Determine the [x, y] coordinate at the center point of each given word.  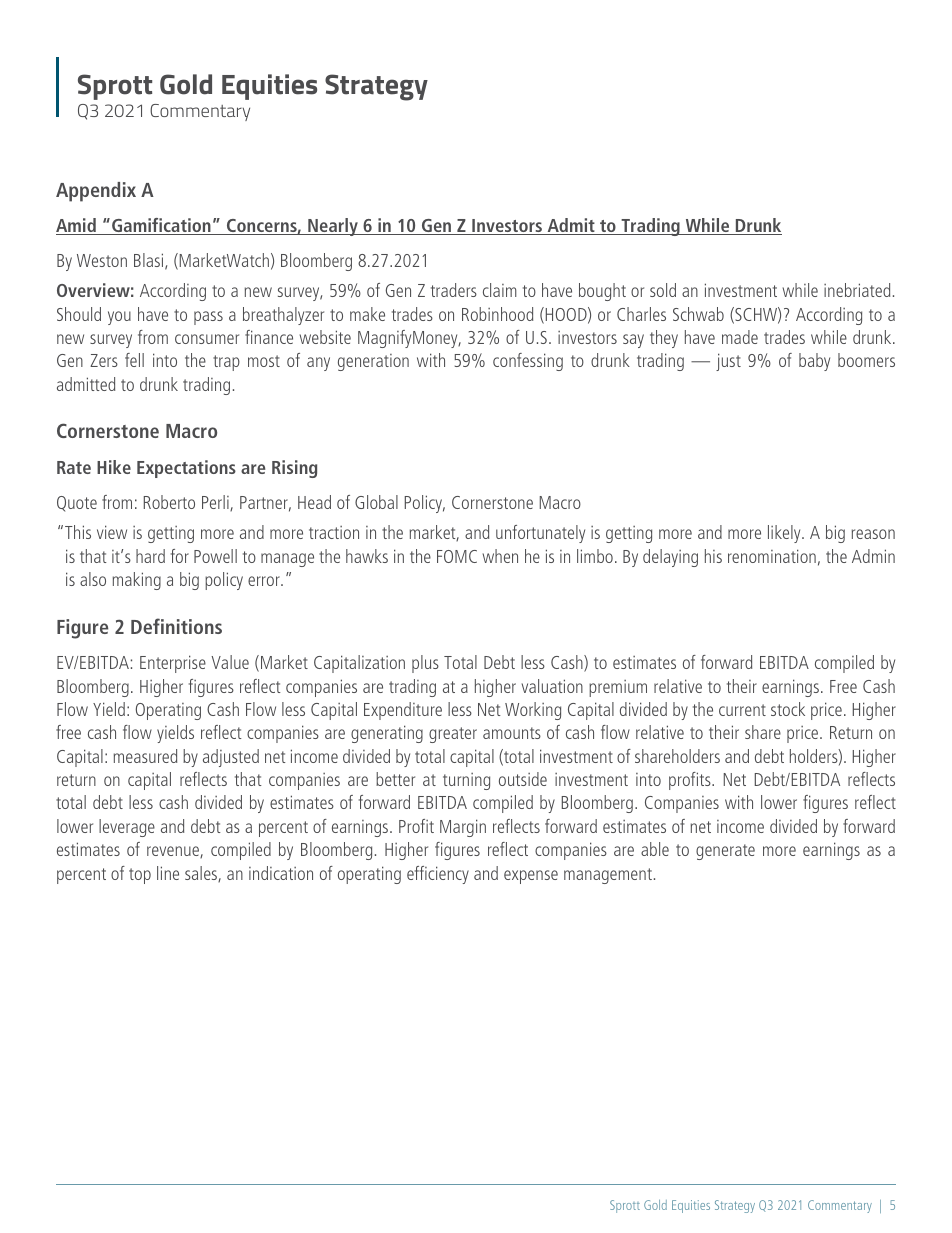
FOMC [457, 556]
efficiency [438, 875]
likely [785, 534]
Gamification [161, 226]
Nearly [333, 227]
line [168, 873]
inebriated [857, 290]
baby [814, 362]
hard [150, 556]
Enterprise [173, 664]
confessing [528, 362]
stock [788, 709]
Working [533, 711]
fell [134, 360]
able [655, 849]
